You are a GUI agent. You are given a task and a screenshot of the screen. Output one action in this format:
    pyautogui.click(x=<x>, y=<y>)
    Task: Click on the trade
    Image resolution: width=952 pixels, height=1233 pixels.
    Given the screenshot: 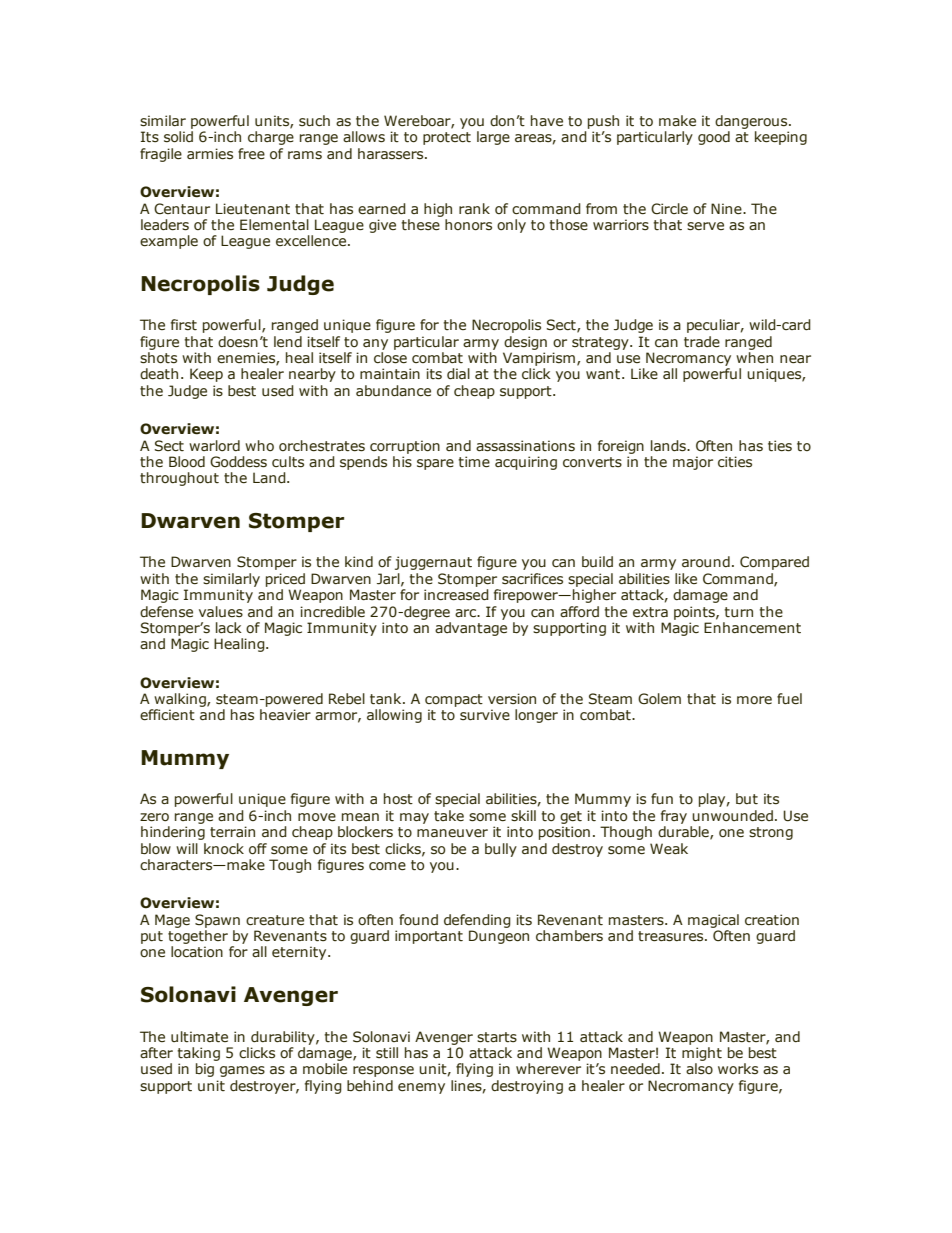 What is the action you would take?
    pyautogui.click(x=702, y=342)
